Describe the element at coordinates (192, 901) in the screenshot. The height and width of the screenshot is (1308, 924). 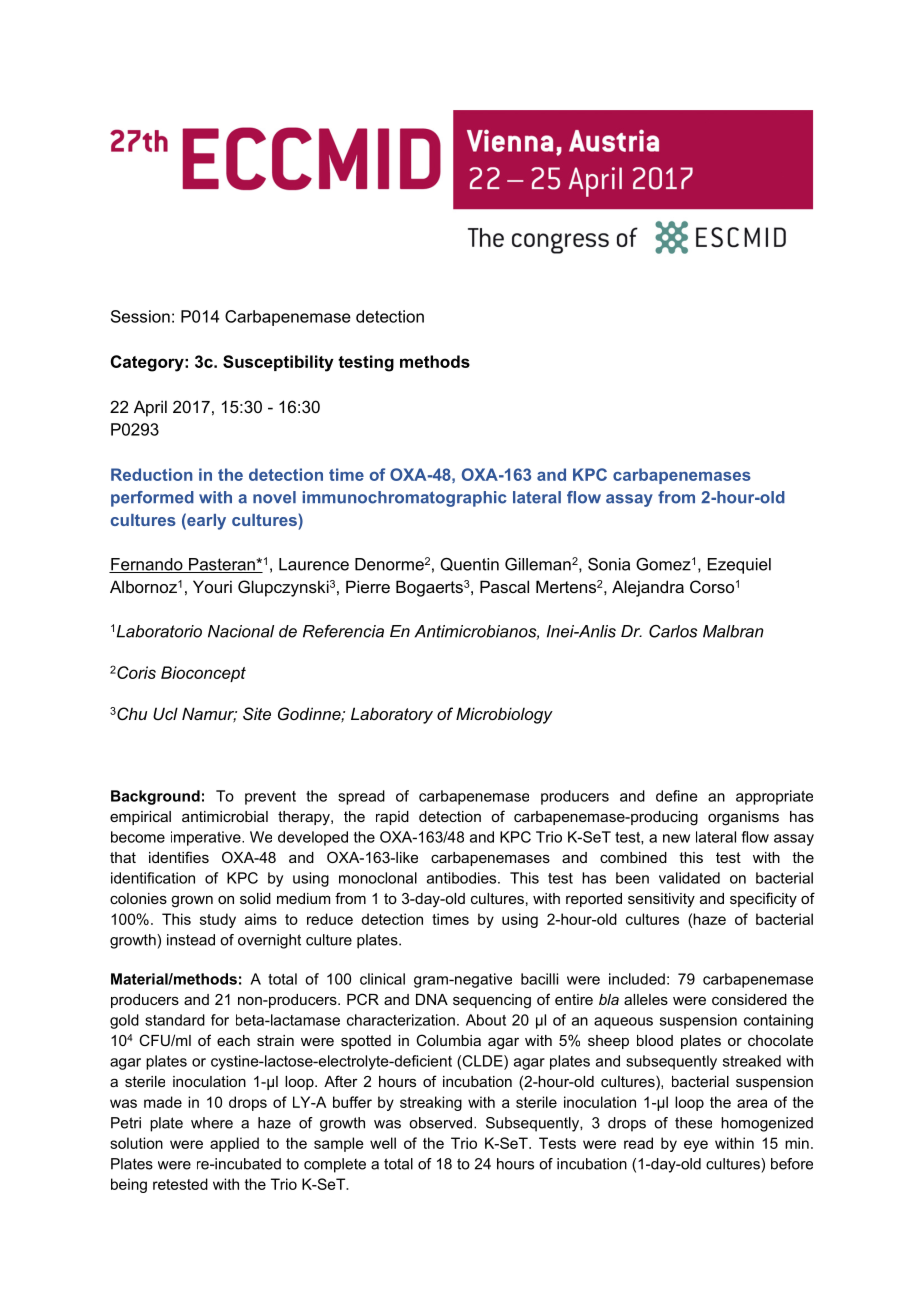
I see `grown` at that location.
